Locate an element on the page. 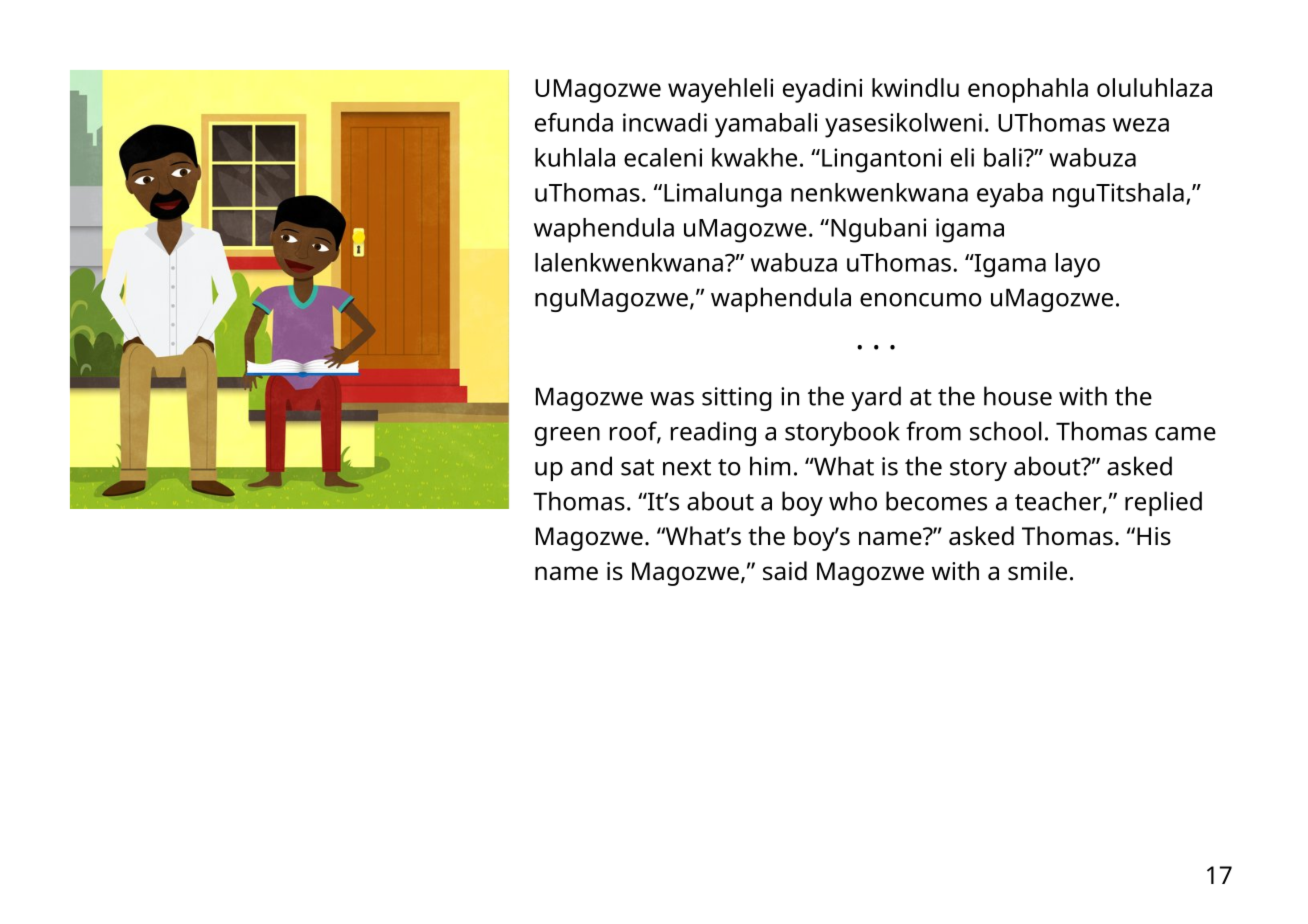 The height and width of the document is (924, 1308). smile is located at coordinates (1037, 571).
